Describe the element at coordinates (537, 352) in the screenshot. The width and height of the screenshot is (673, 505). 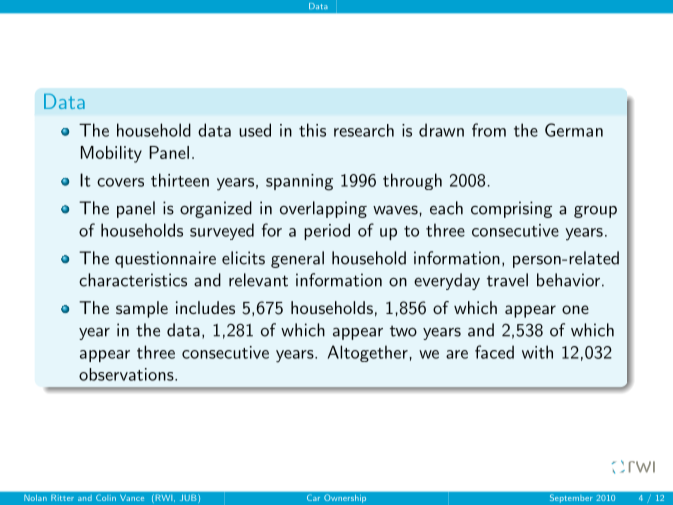
I see `with` at that location.
